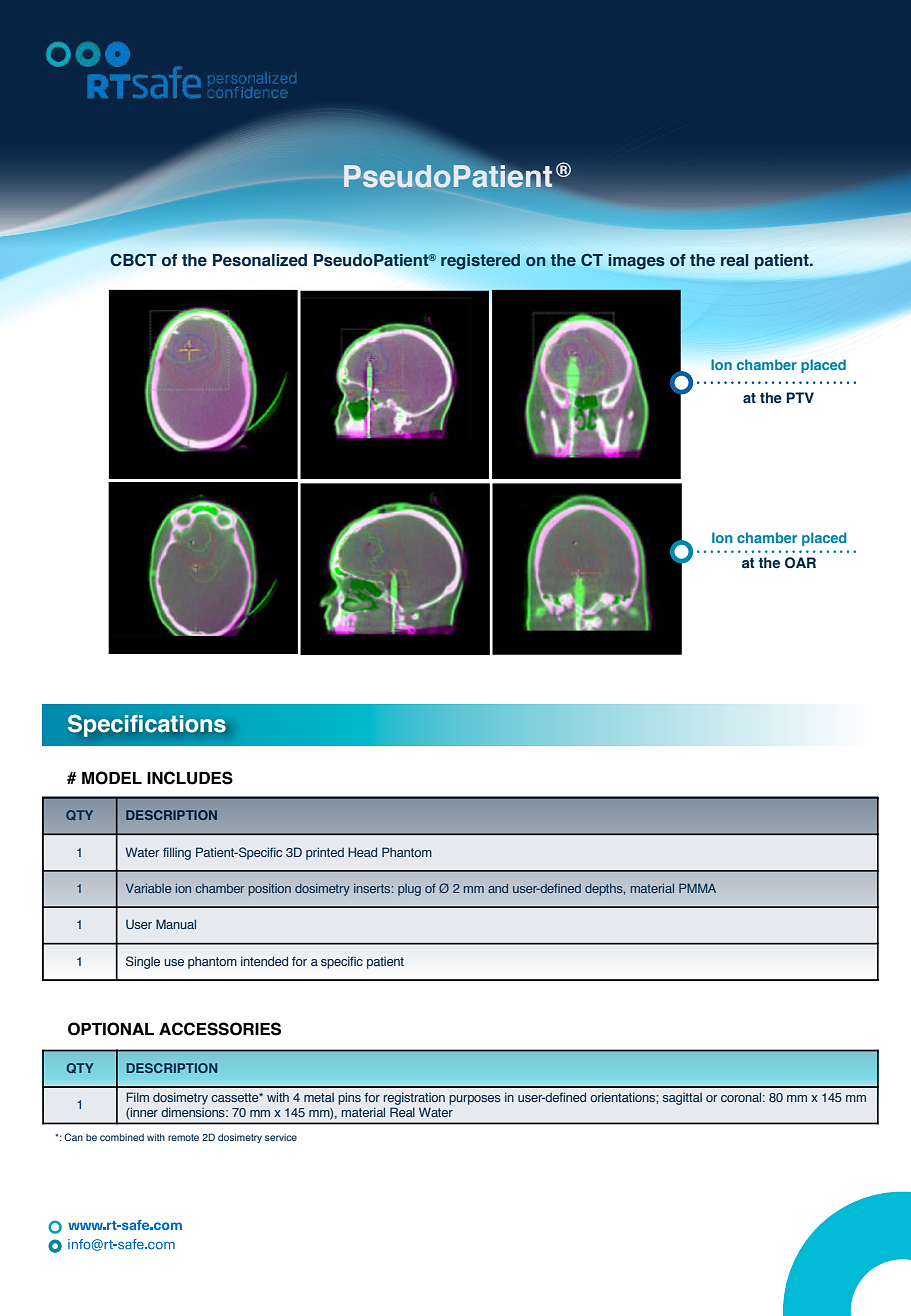 The image size is (911, 1316). I want to click on PTV, so click(800, 397).
